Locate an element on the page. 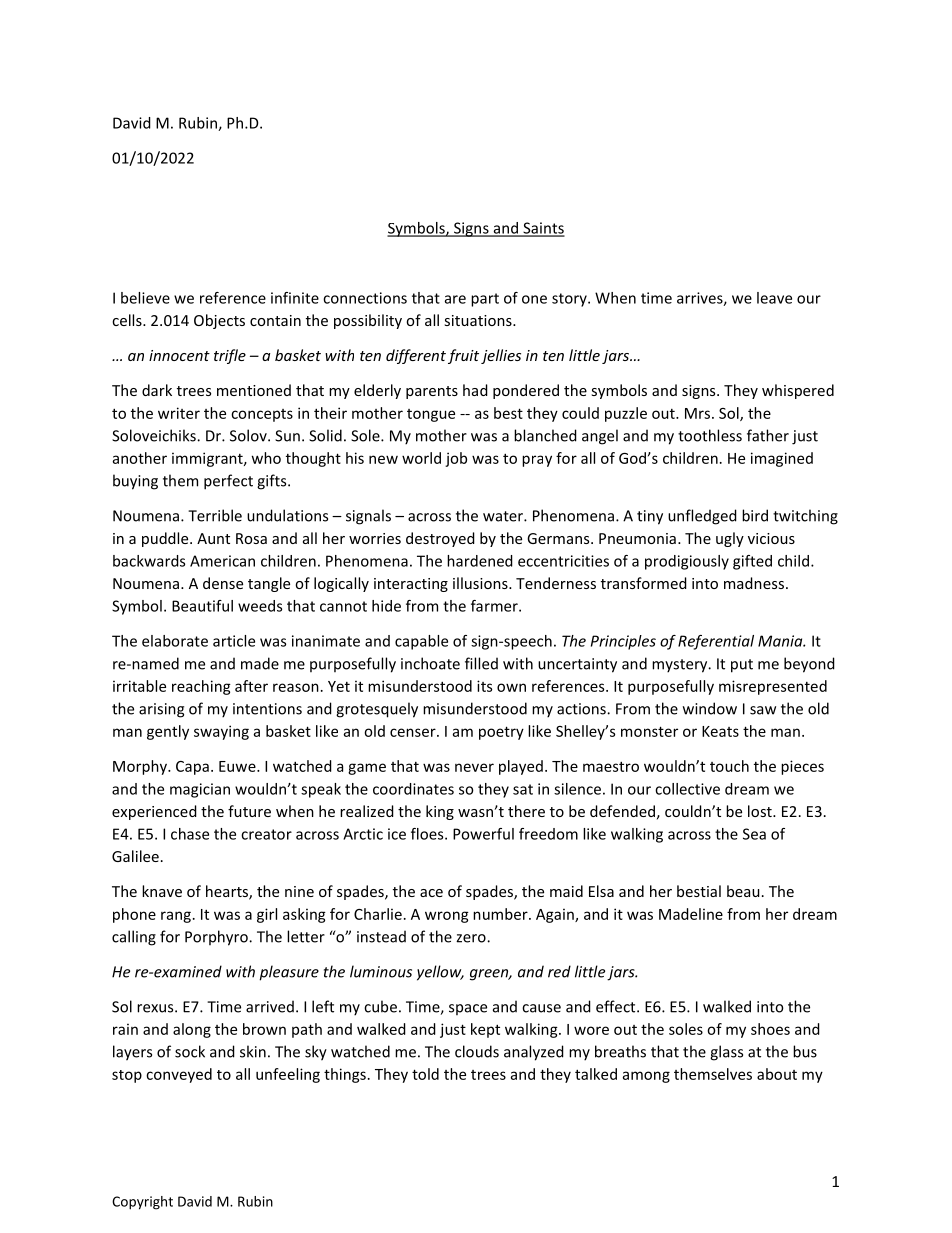  swaying is located at coordinates (221, 732).
